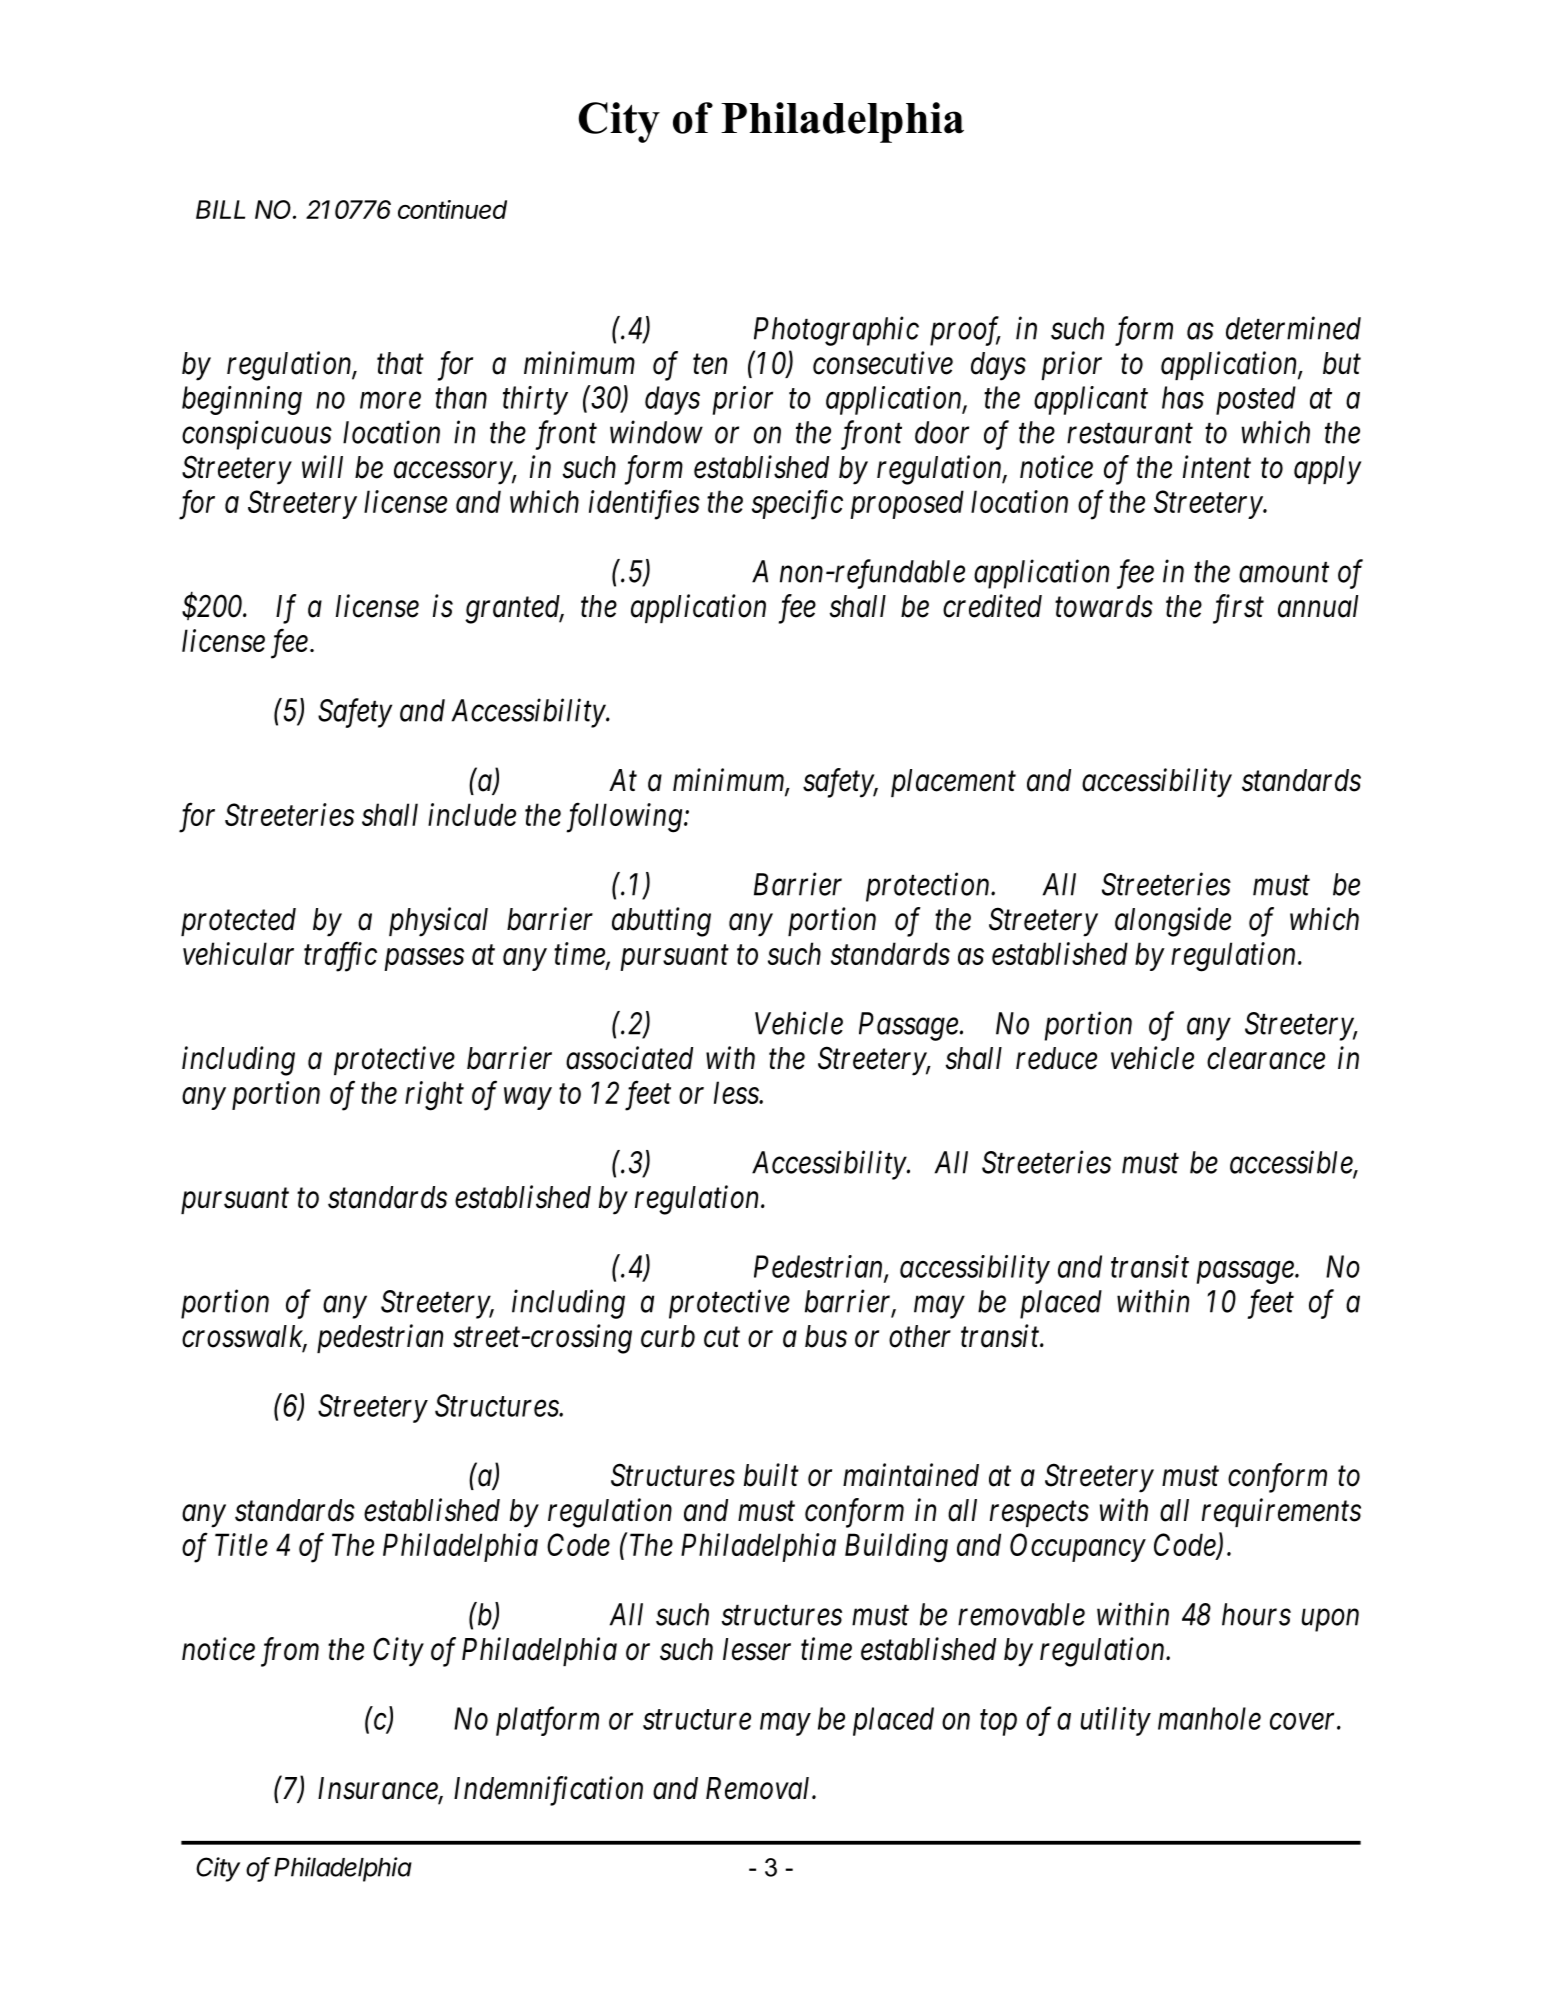 This page has width=1542, height=1995. Describe the element at coordinates (290, 1652) in the page. I see `from` at that location.
